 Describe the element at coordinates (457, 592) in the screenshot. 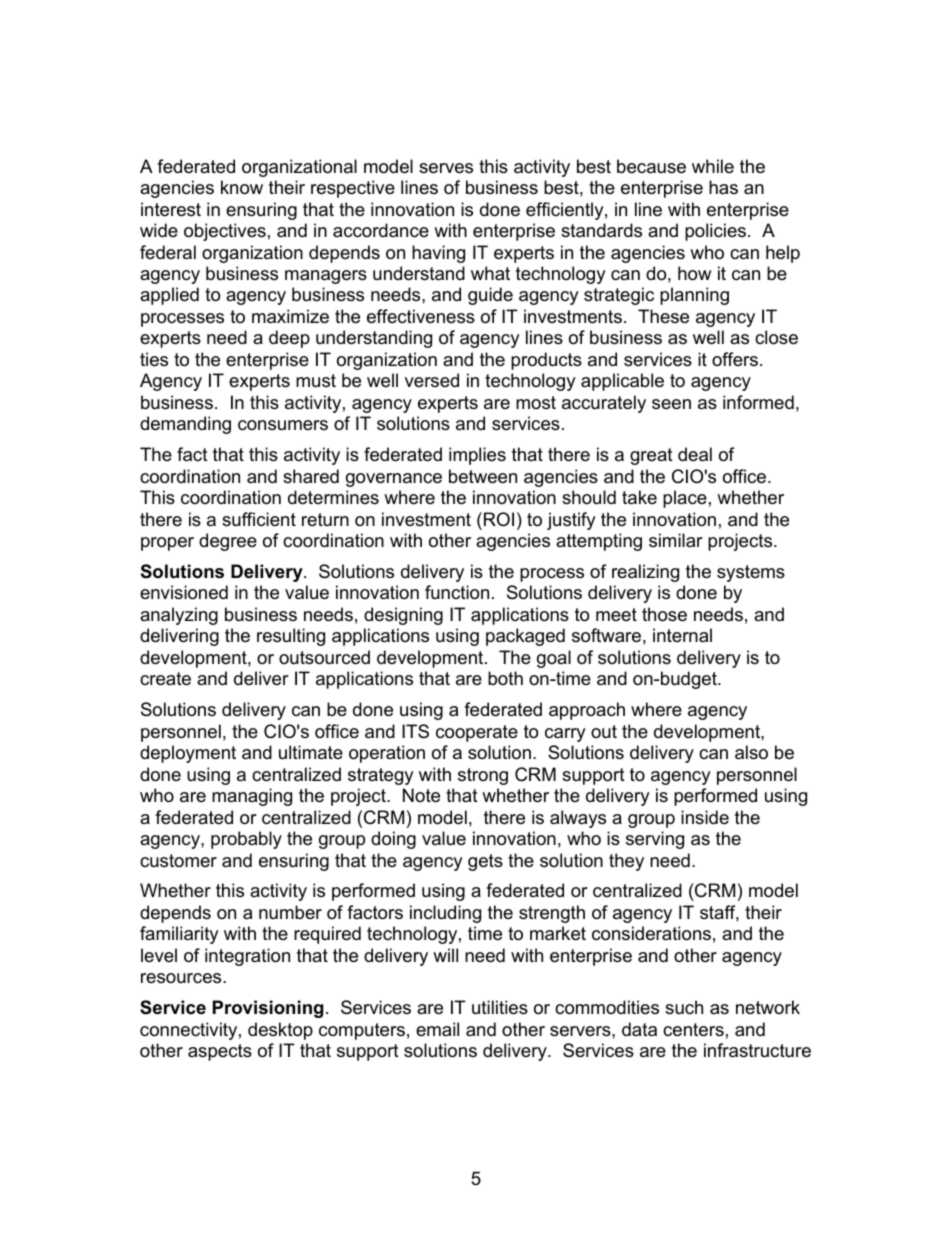

I see `function` at that location.
